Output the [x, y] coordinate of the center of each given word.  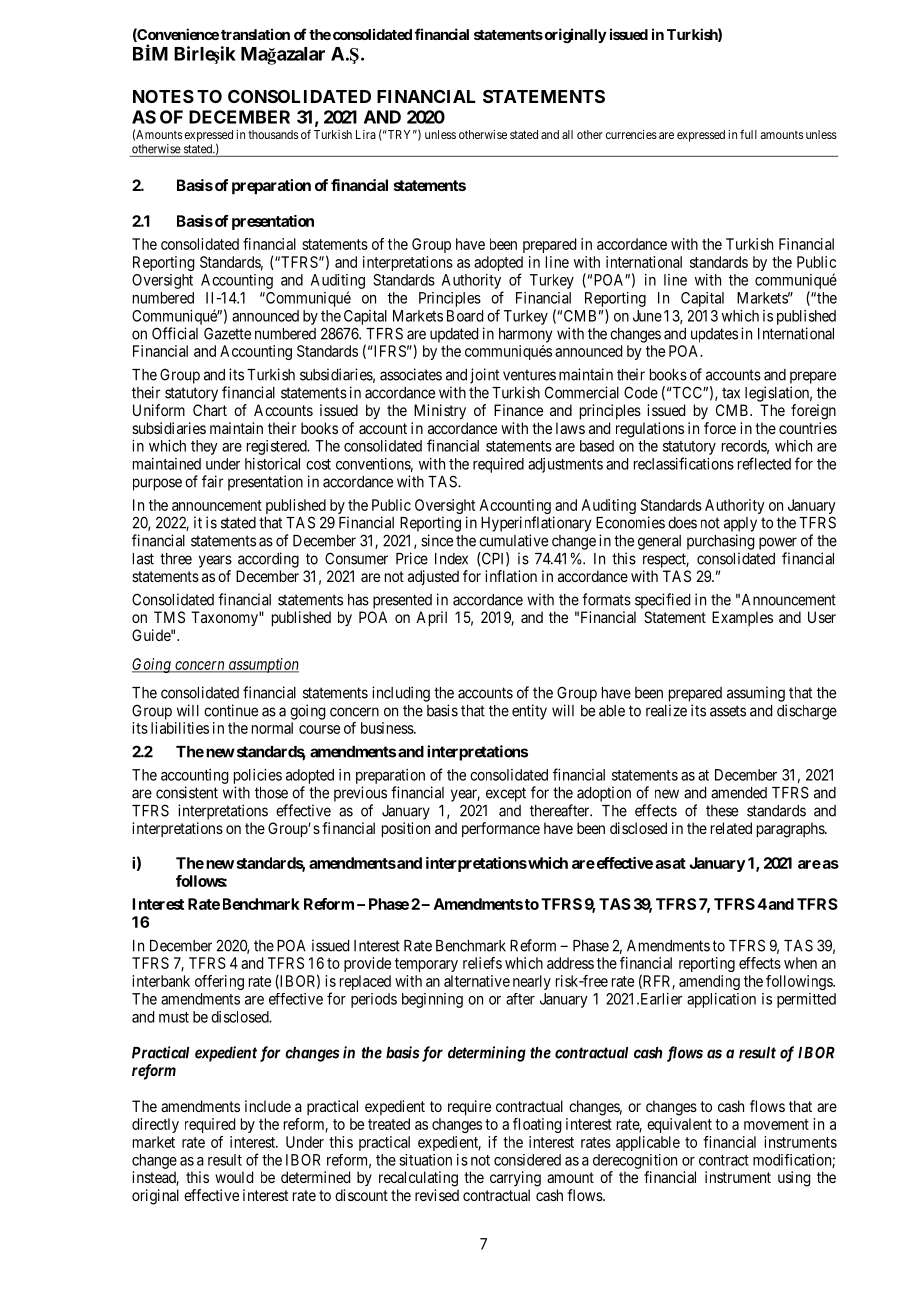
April [431, 619]
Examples [742, 618]
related [731, 828]
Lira [366, 134]
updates [714, 335]
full [748, 134]
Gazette [227, 333]
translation [255, 34]
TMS [169, 617]
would [234, 1177]
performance [501, 829]
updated [454, 335]
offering [219, 982]
